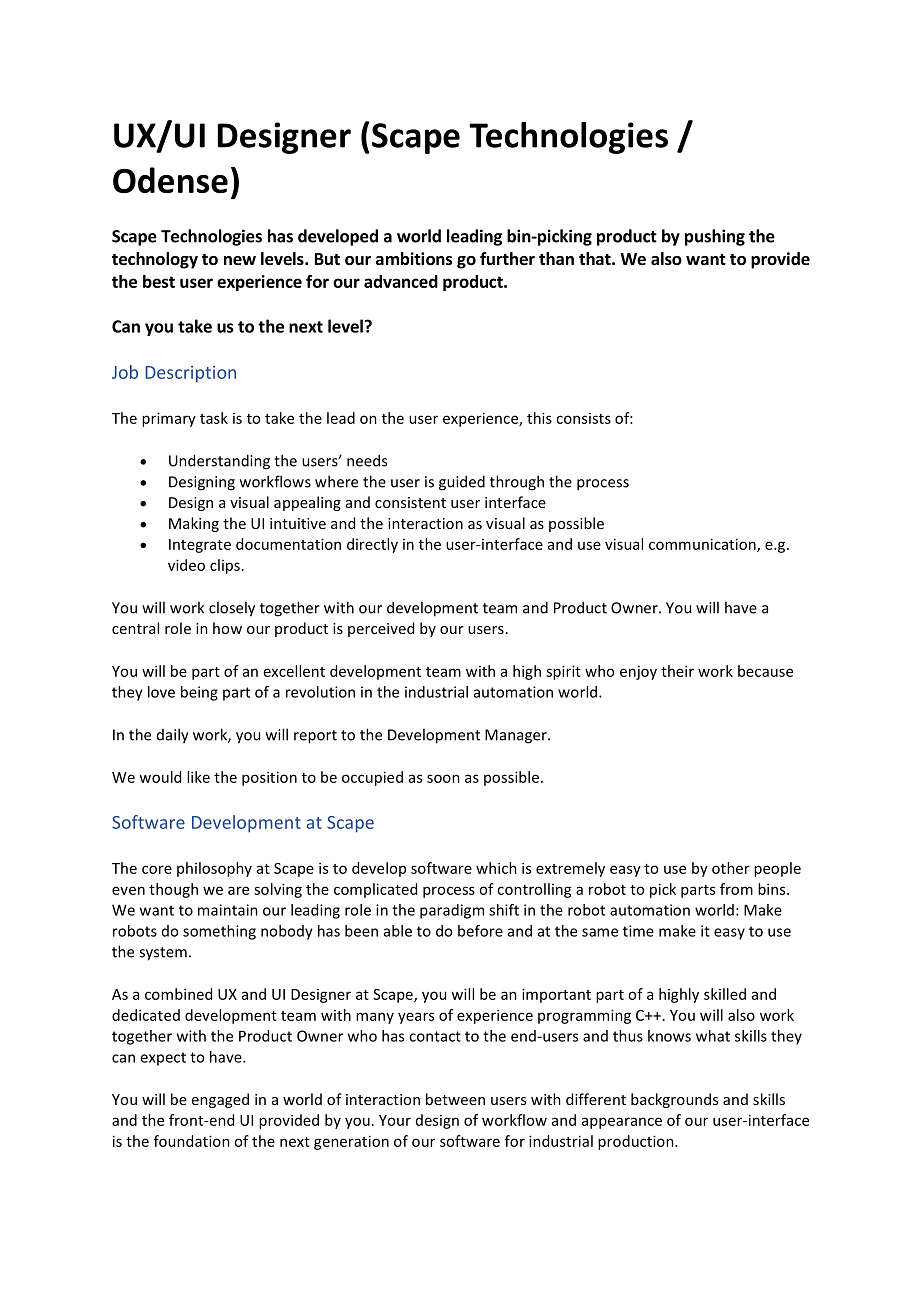  I want to click on Manager, so click(517, 736).
